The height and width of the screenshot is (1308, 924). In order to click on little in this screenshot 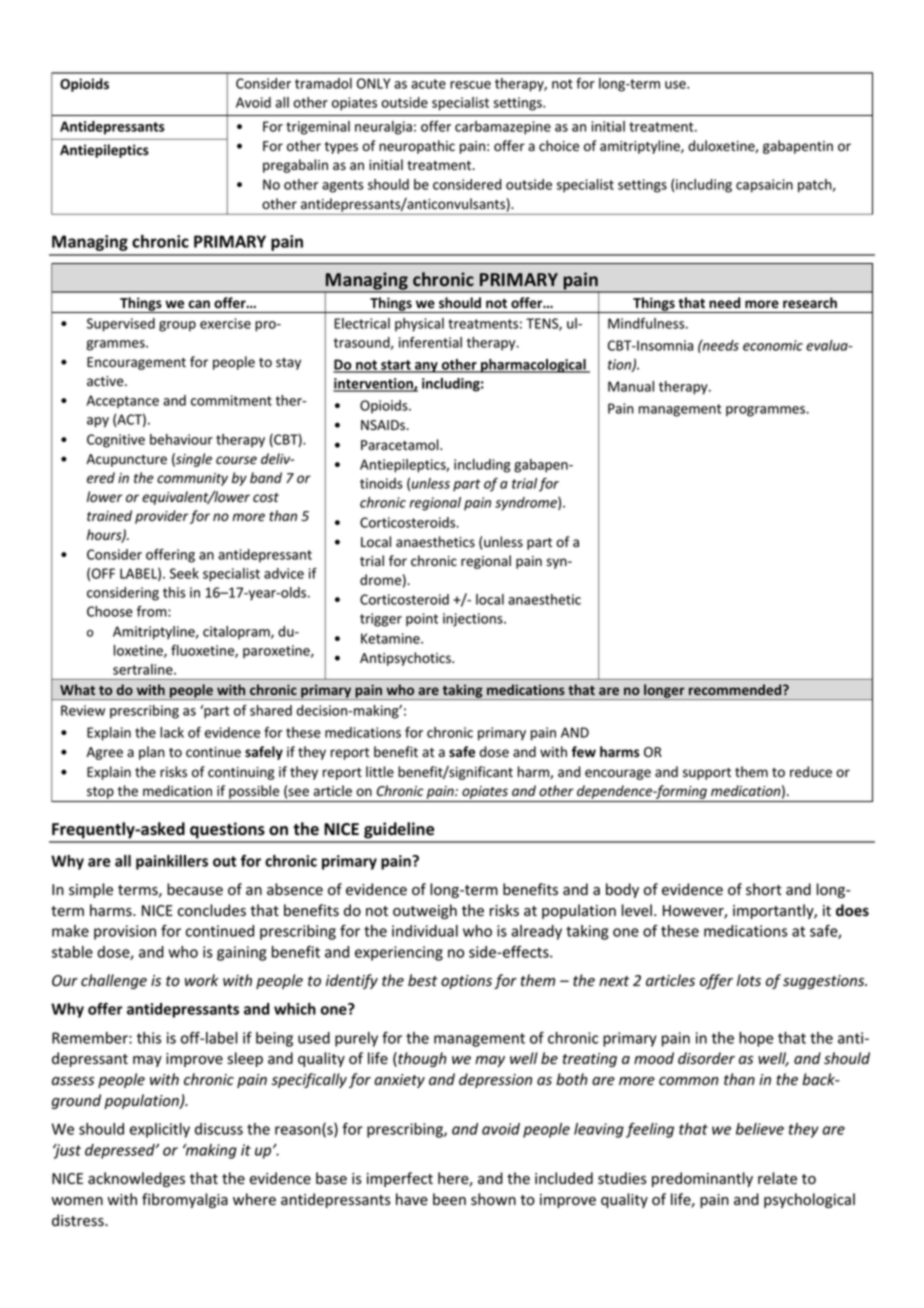, I will do `click(380, 772)`.
